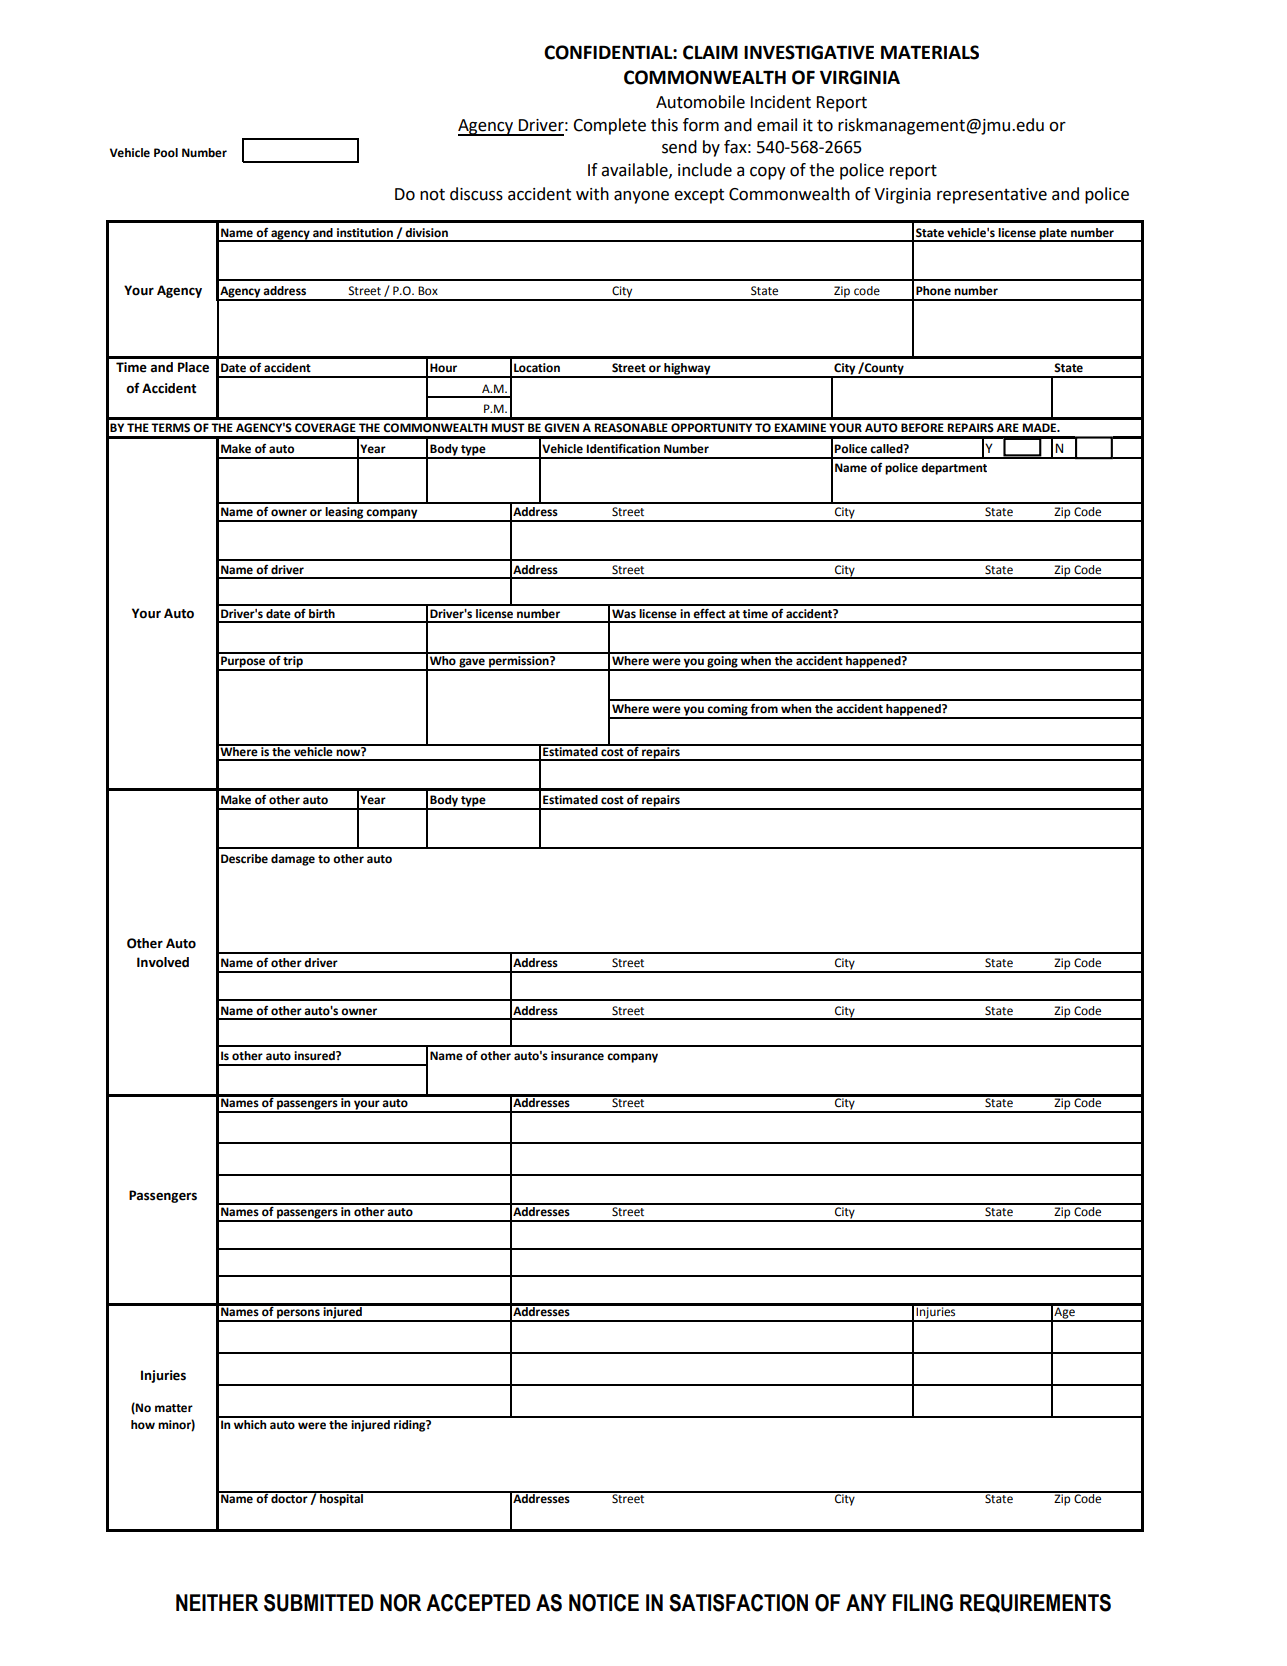  What do you see at coordinates (609, 126) in the screenshot?
I see `Complete` at bounding box center [609, 126].
